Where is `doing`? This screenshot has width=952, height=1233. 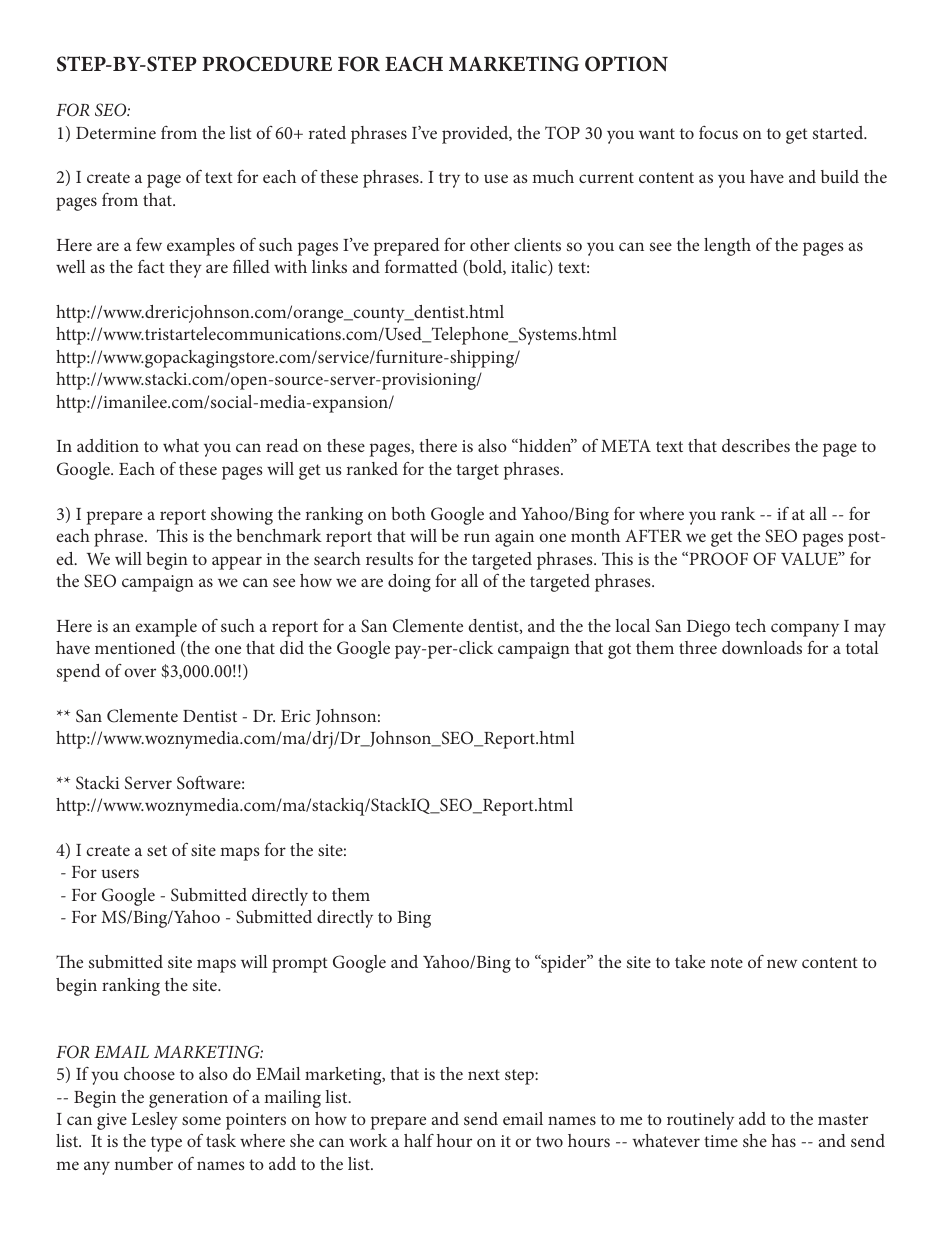
doing is located at coordinates (409, 583).
